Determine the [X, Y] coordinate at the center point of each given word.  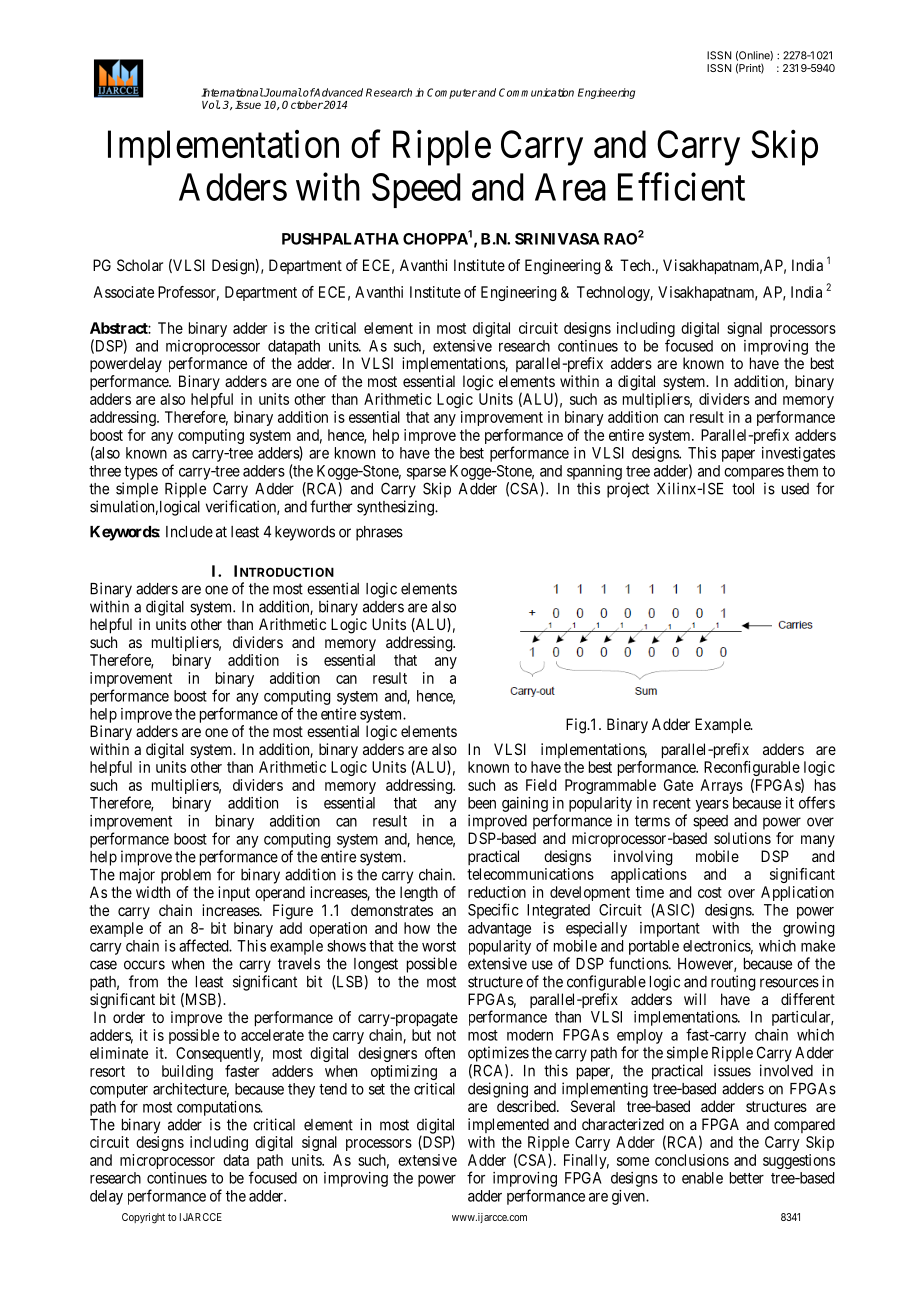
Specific [493, 911]
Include [189, 532]
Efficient [681, 187]
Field [541, 785]
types [141, 473]
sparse [426, 474]
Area [570, 187]
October [302, 104]
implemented [508, 1125]
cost [710, 892]
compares [754, 474]
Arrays [721, 786]
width [153, 892]
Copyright [143, 1218]
